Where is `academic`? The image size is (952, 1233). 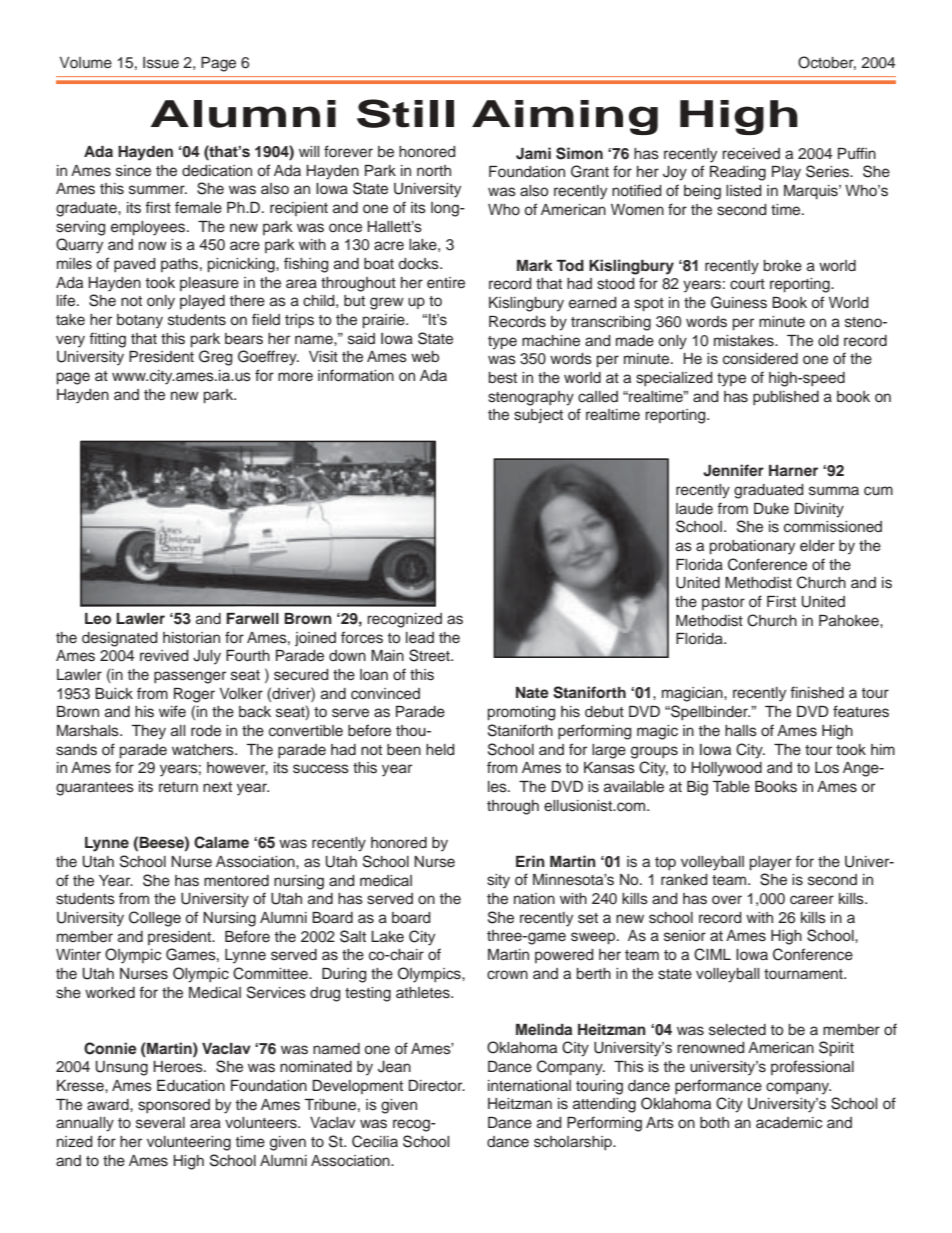 academic is located at coordinates (789, 1123).
